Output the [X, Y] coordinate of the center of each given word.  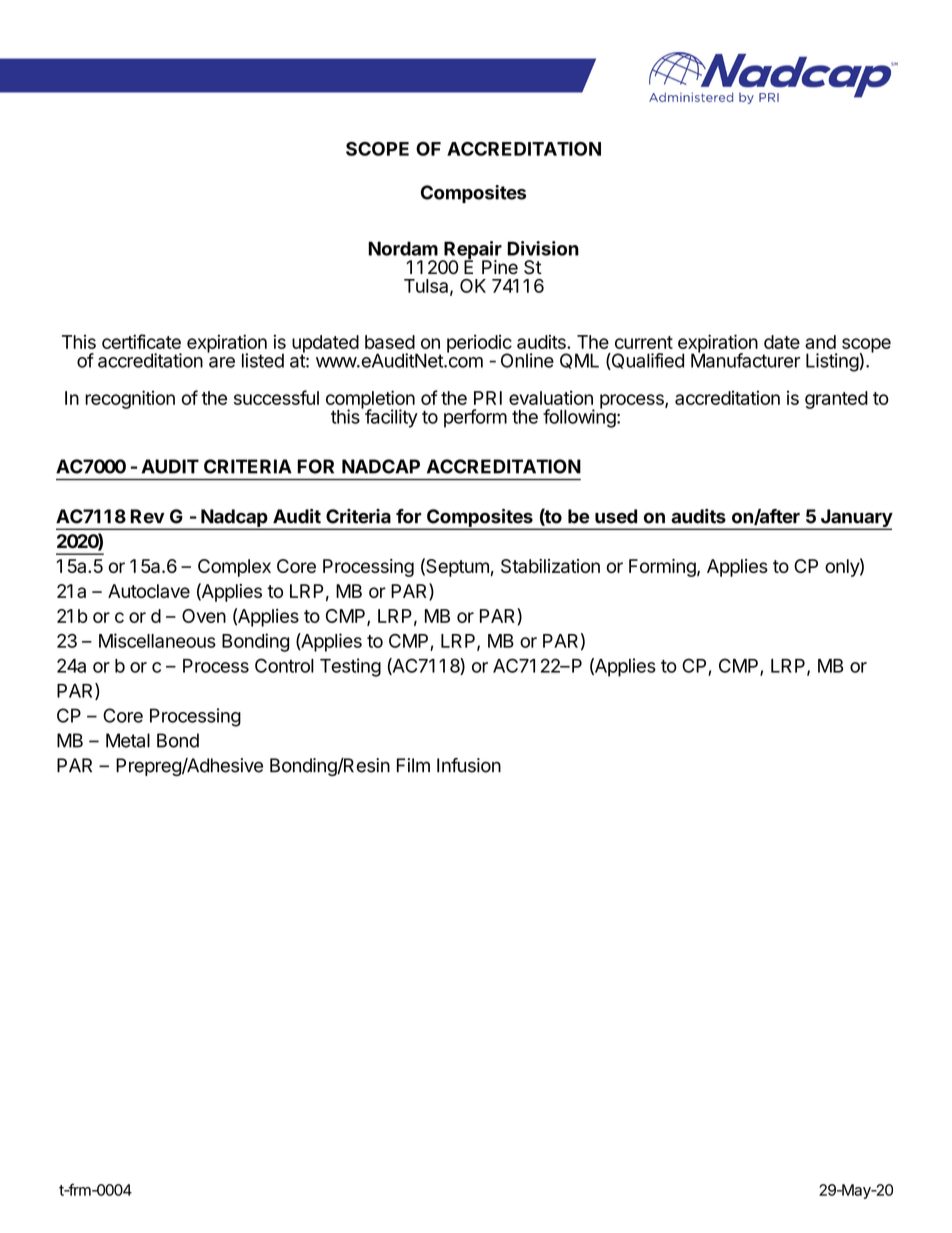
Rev [147, 516]
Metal [128, 740]
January [855, 519]
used [616, 516]
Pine [500, 267]
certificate [141, 341]
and [820, 342]
